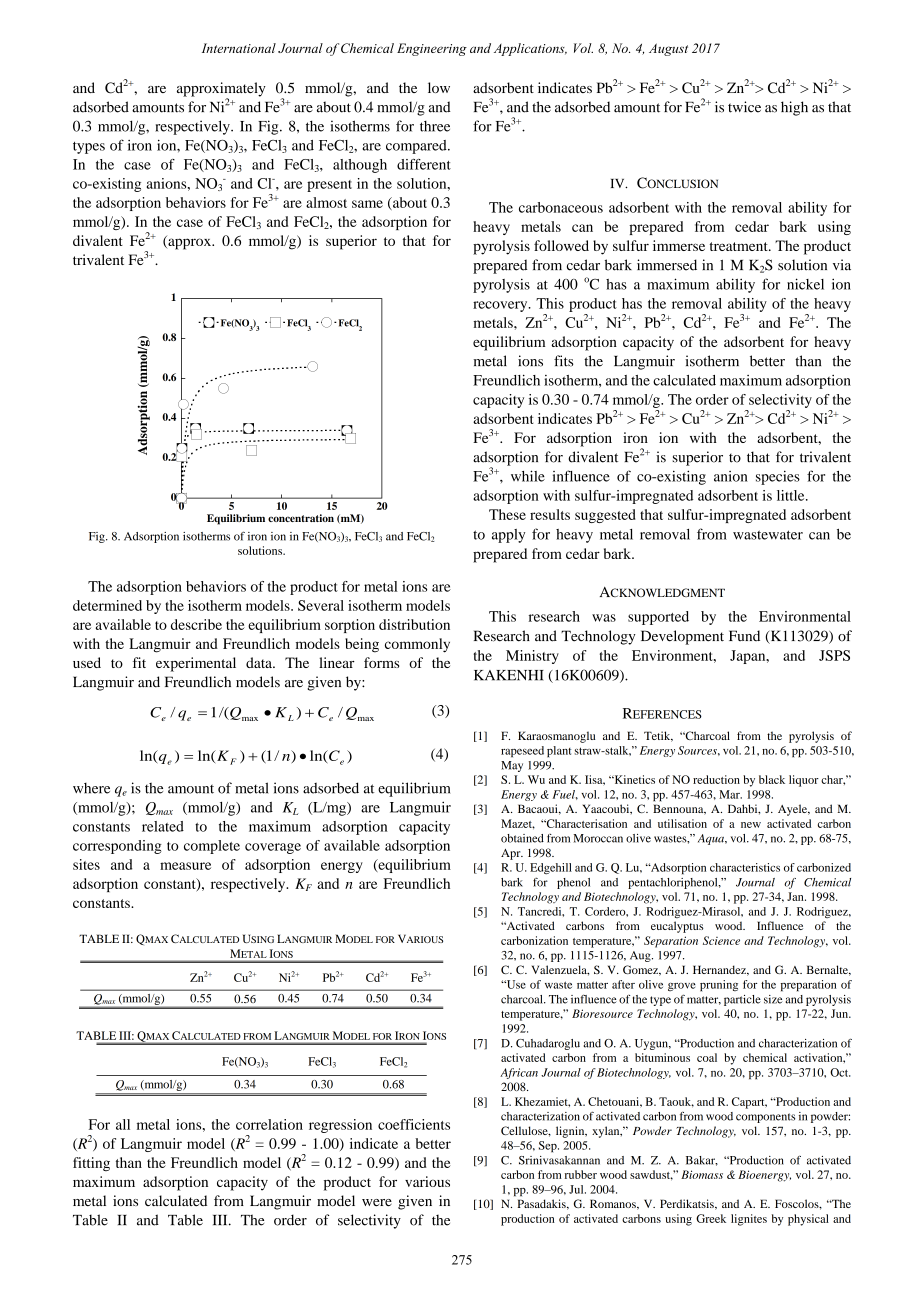 This image has height=1308, width=924. What do you see at coordinates (417, 645) in the image?
I see `commonly` at bounding box center [417, 645].
